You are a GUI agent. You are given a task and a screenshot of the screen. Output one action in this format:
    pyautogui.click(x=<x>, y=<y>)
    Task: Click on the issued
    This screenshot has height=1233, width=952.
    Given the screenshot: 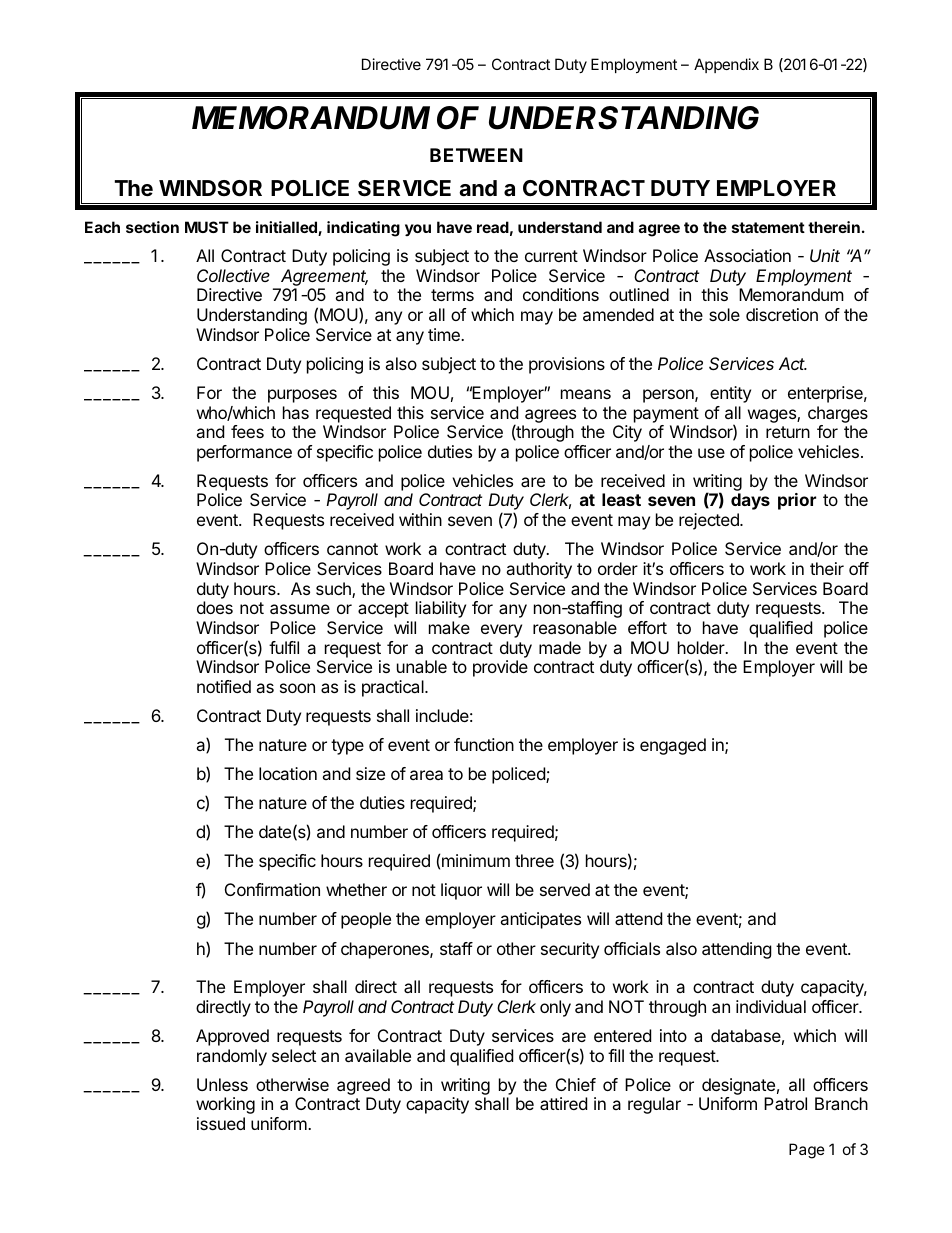 What is the action you would take?
    pyautogui.click(x=221, y=1123)
